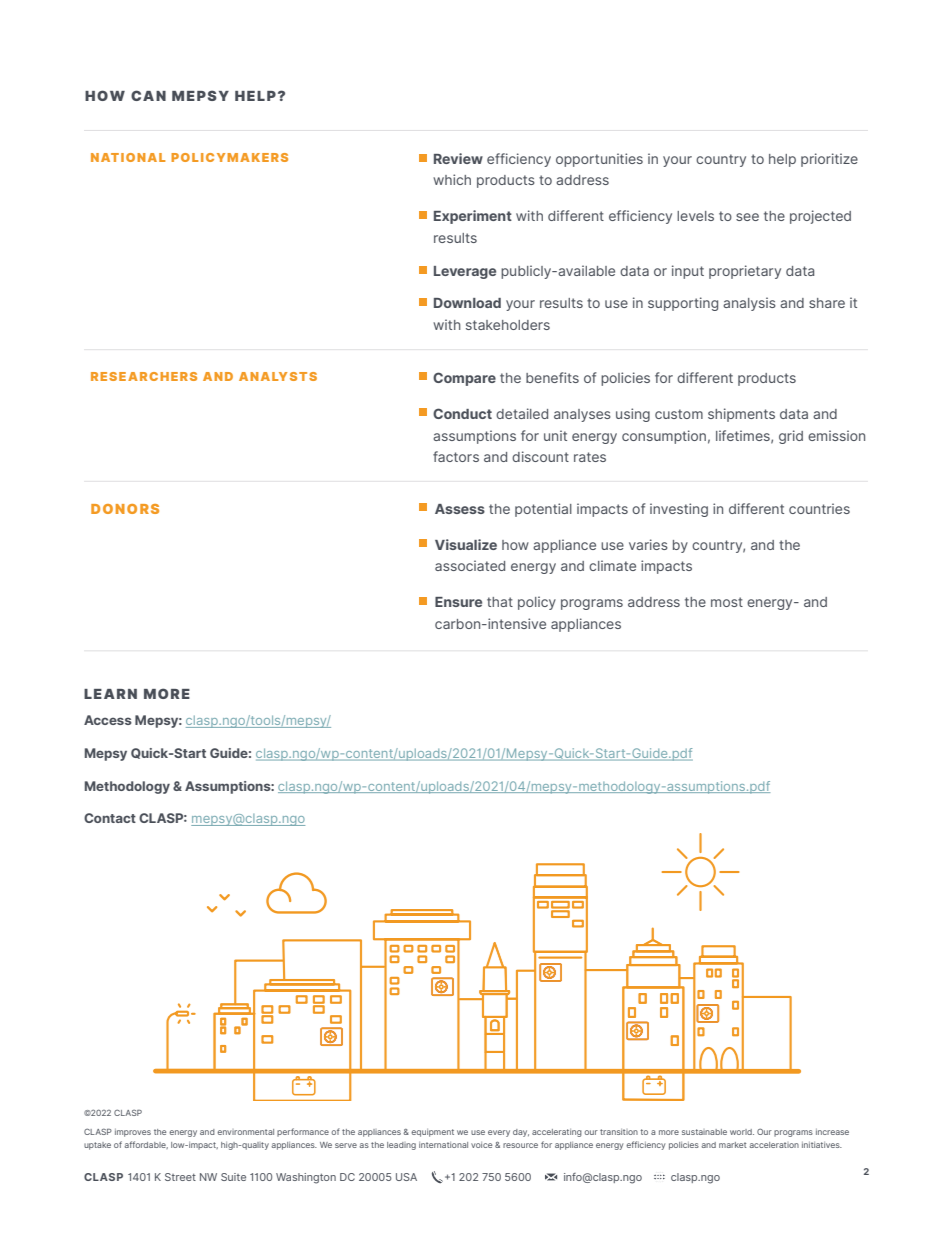 The height and width of the image is (1233, 952). Describe the element at coordinates (742, 1132) in the image. I see `world` at that location.
